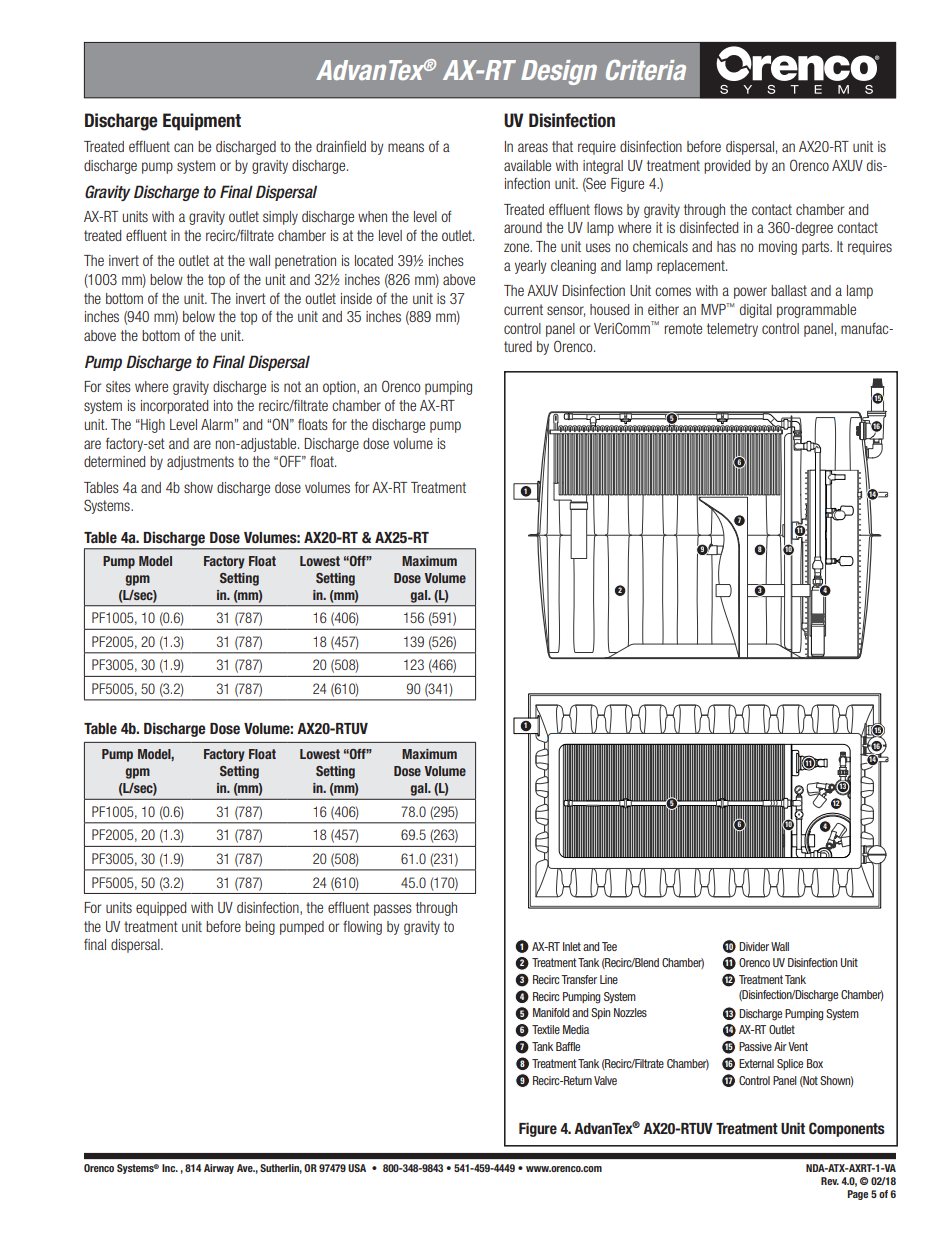  I want to click on Equipment, so click(202, 122).
